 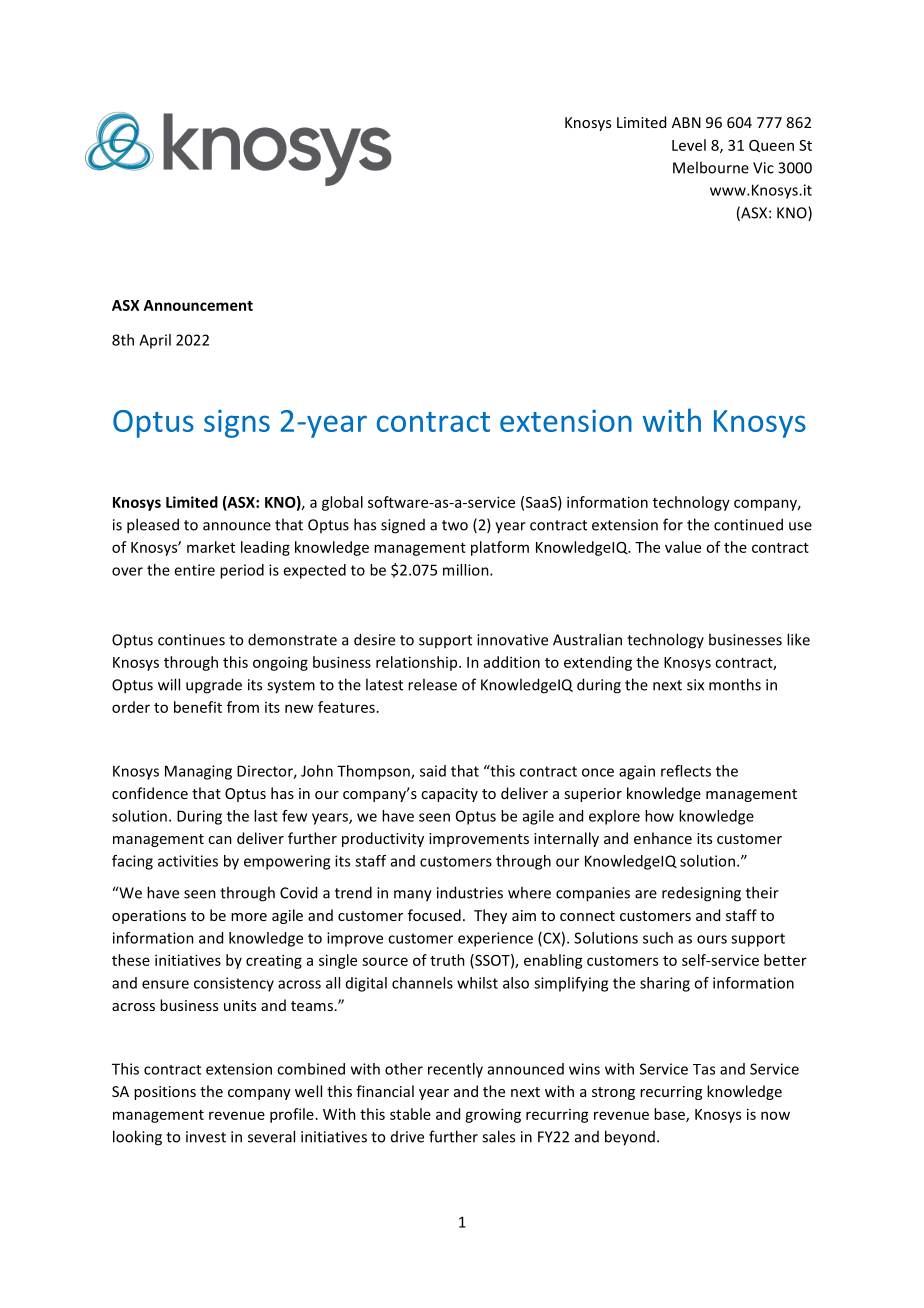 What do you see at coordinates (198, 772) in the screenshot?
I see `Managing` at bounding box center [198, 772].
